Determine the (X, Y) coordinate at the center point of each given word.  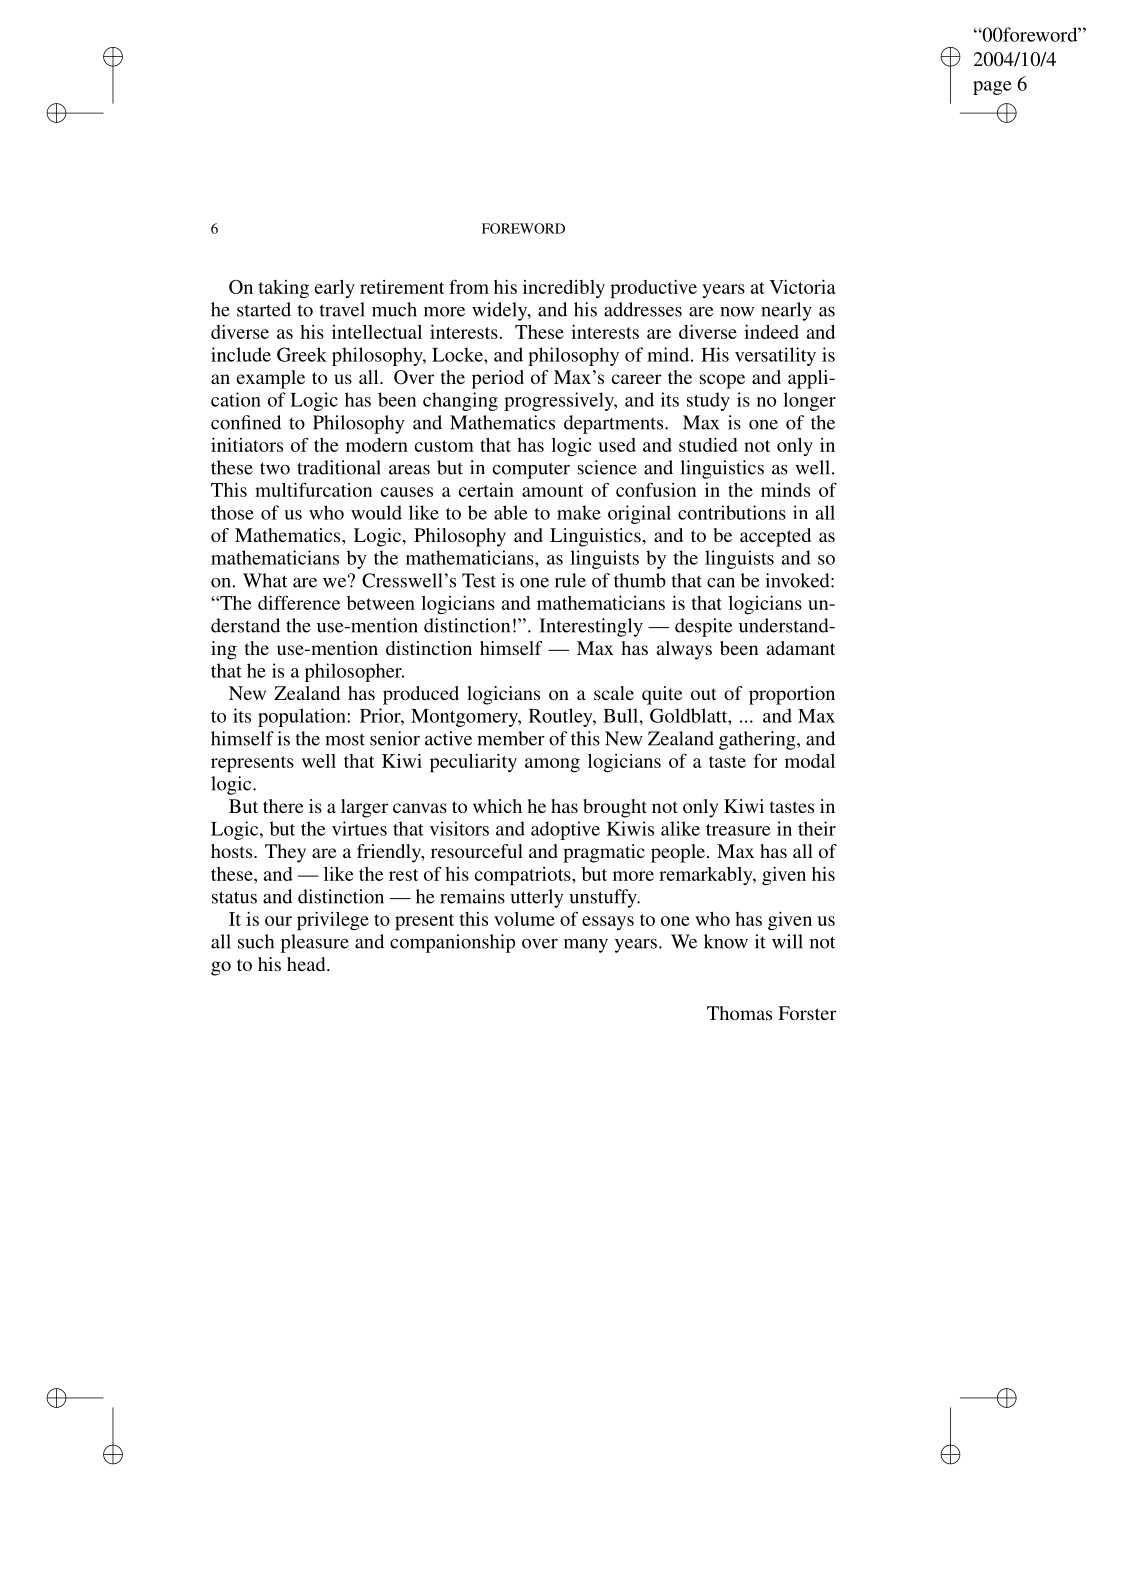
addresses (643, 309)
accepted (775, 537)
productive (653, 289)
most (345, 739)
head (307, 964)
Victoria (803, 286)
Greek (302, 354)
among (552, 765)
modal (810, 761)
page (992, 88)
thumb (640, 580)
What (265, 580)
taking (284, 289)
